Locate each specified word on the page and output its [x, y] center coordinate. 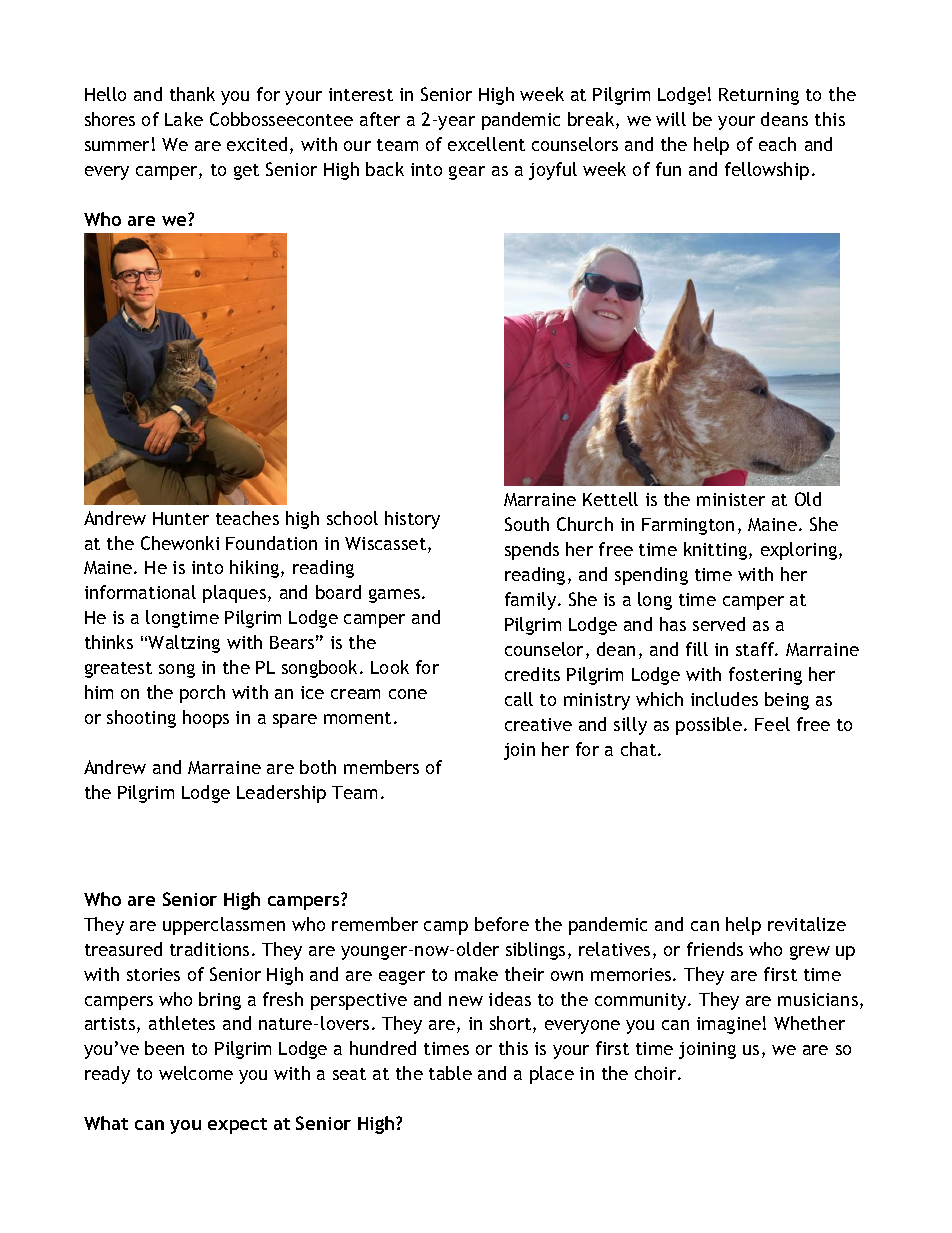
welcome [196, 1073]
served [719, 624]
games [396, 596]
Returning [759, 96]
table [450, 1073]
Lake [184, 119]
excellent [486, 144]
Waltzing [184, 644]
